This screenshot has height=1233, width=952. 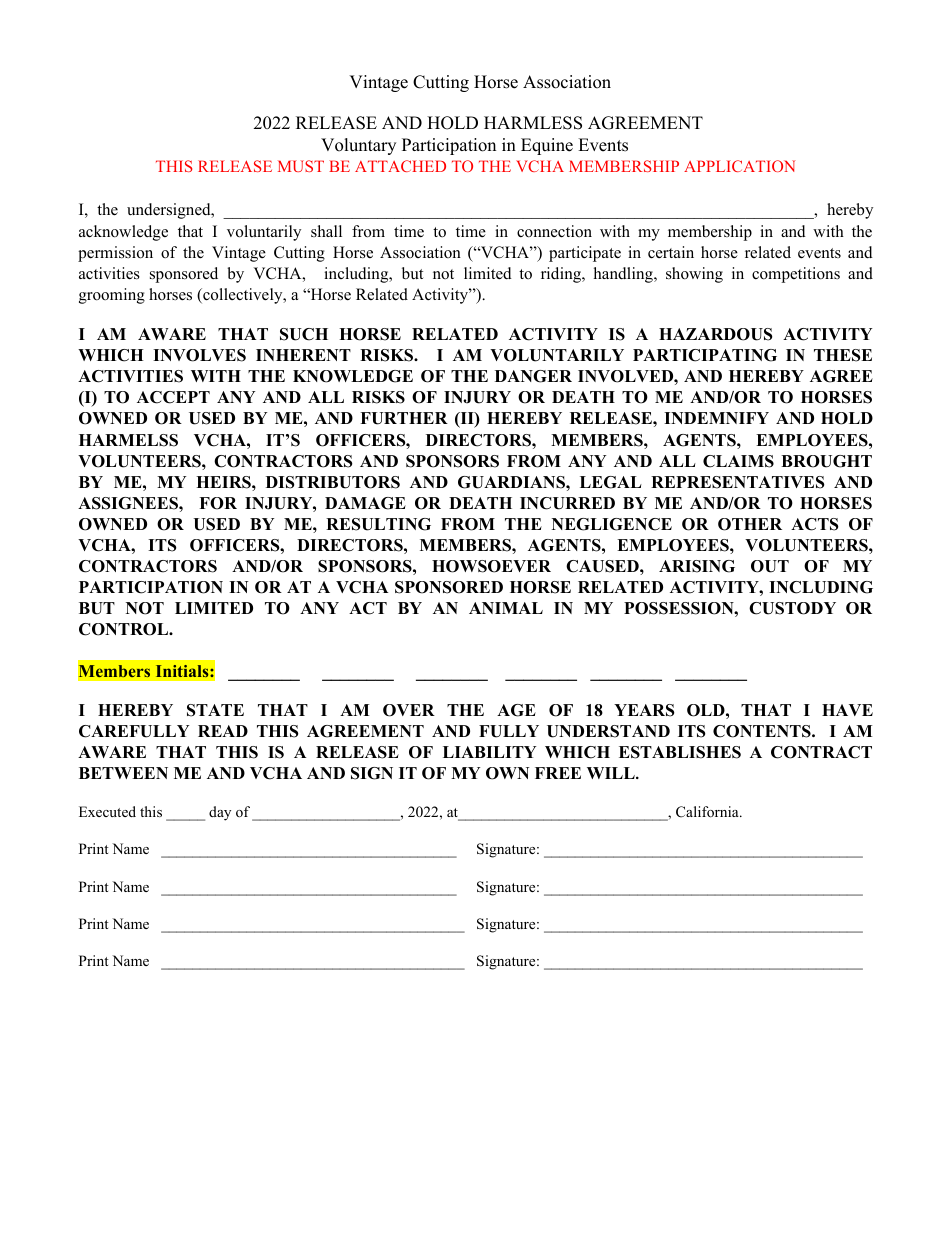 I want to click on California, so click(x=708, y=812).
